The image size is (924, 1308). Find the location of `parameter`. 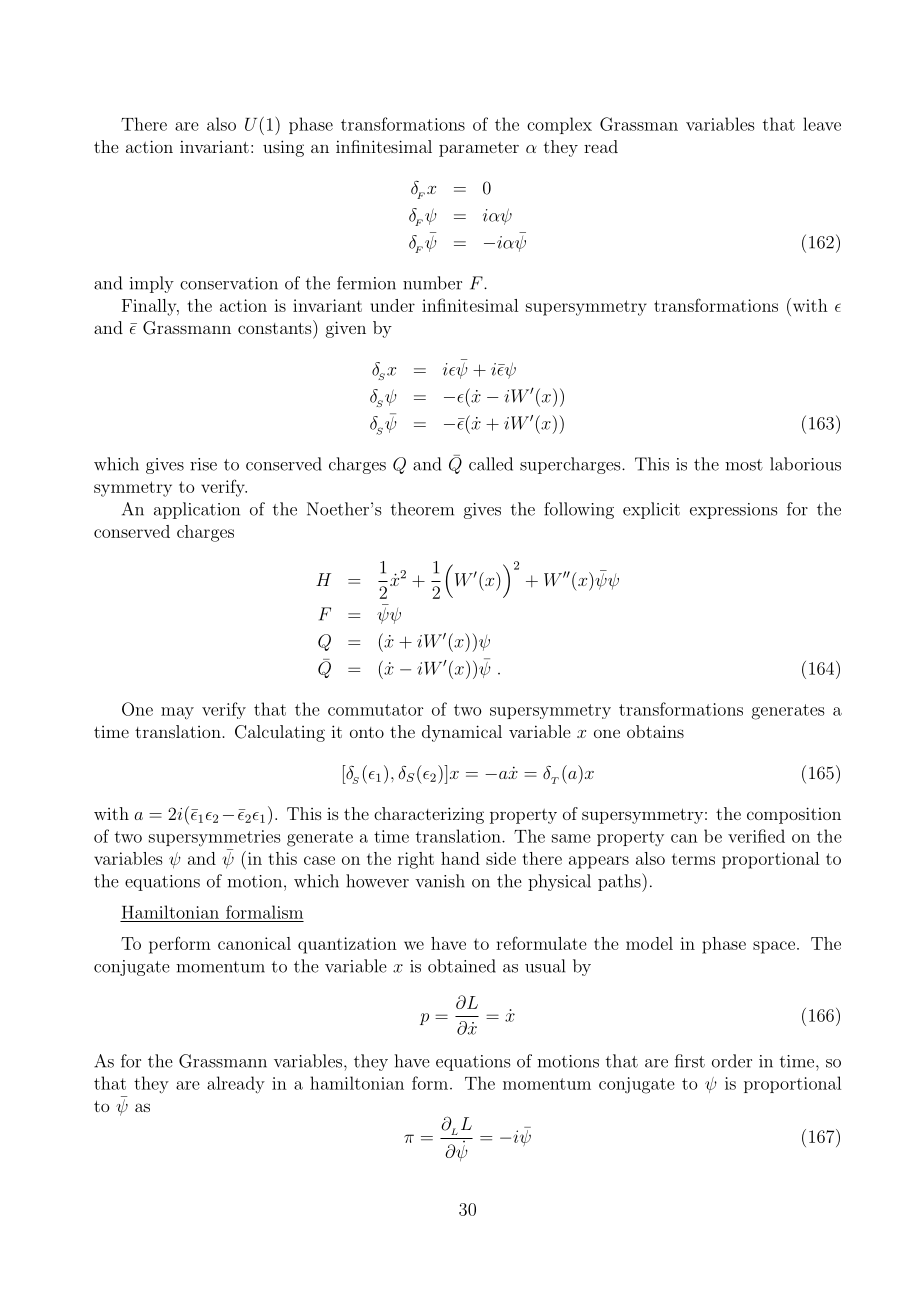

parameter is located at coordinates (479, 149).
